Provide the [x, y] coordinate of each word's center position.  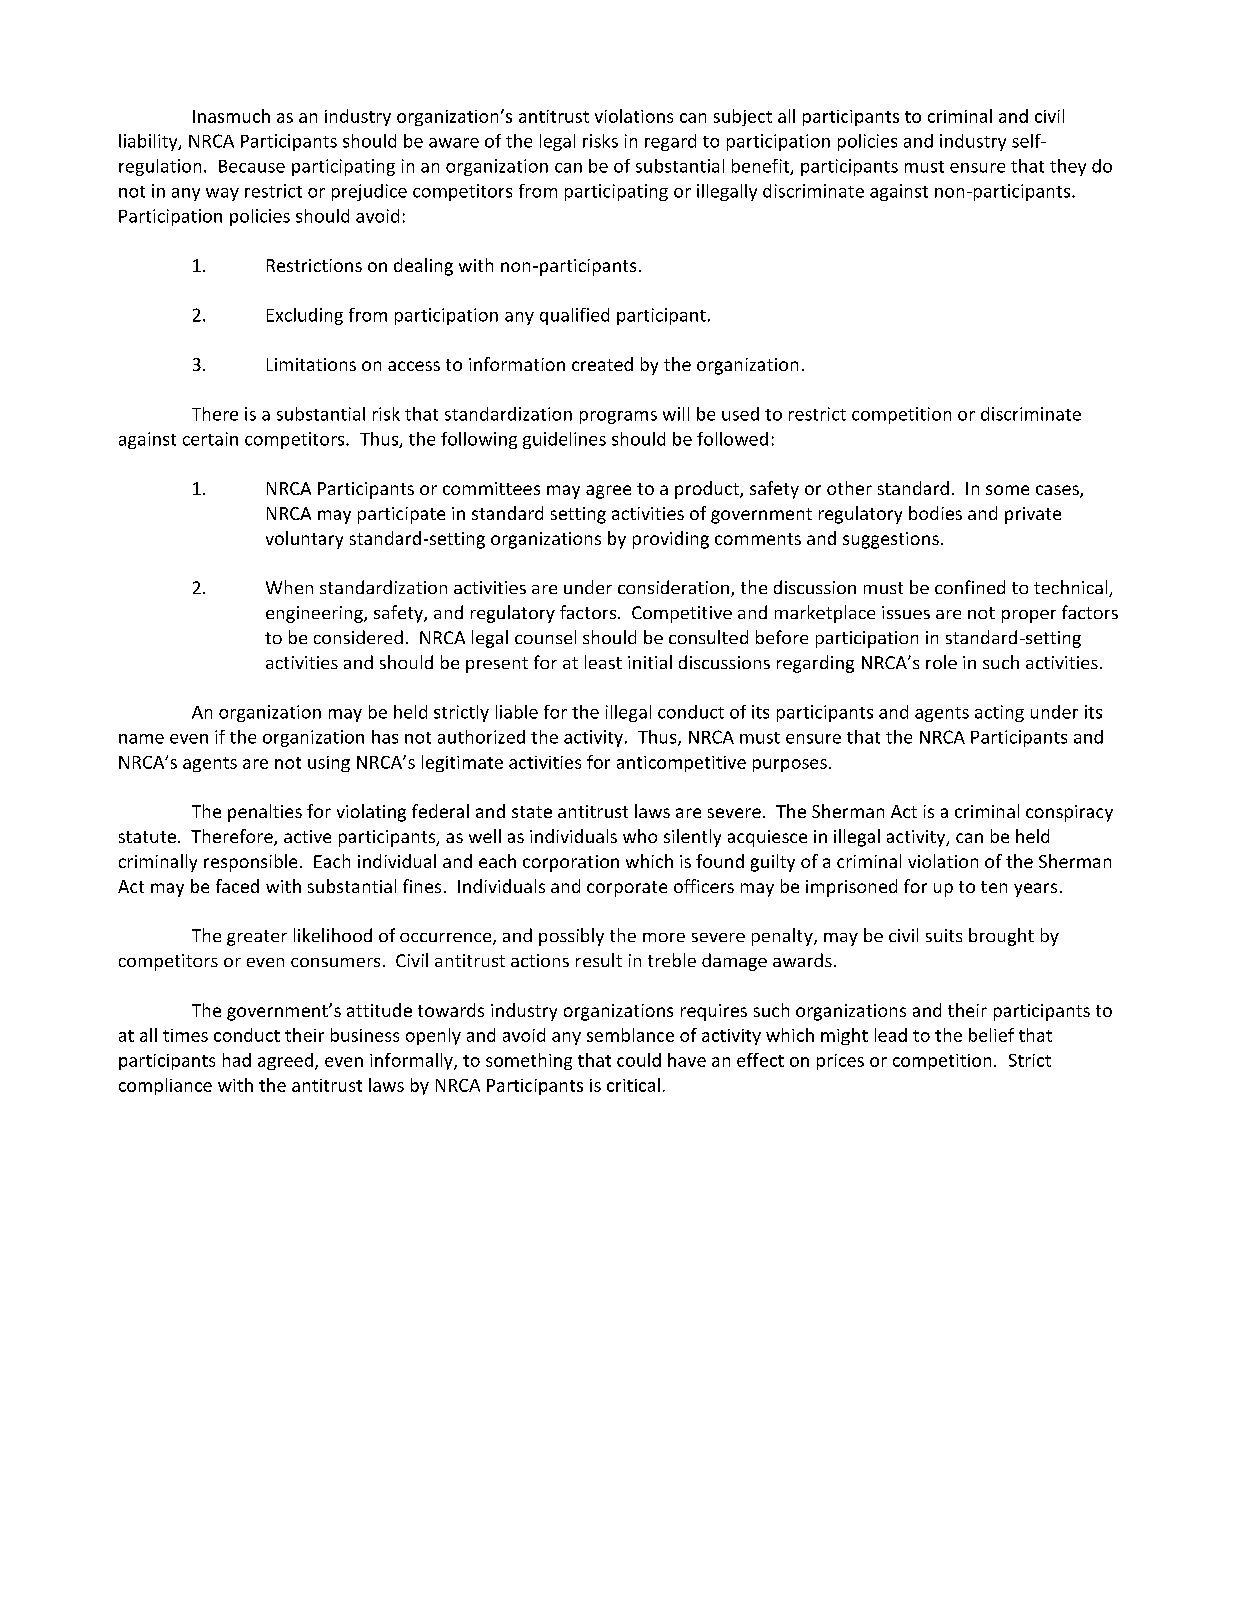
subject [743, 117]
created [602, 364]
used [740, 414]
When [289, 587]
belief [991, 1035]
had [237, 1060]
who [640, 836]
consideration [675, 588]
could [639, 1060]
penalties [265, 813]
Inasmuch [231, 116]
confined [970, 587]
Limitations [311, 364]
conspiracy [1069, 813]
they [1068, 167]
